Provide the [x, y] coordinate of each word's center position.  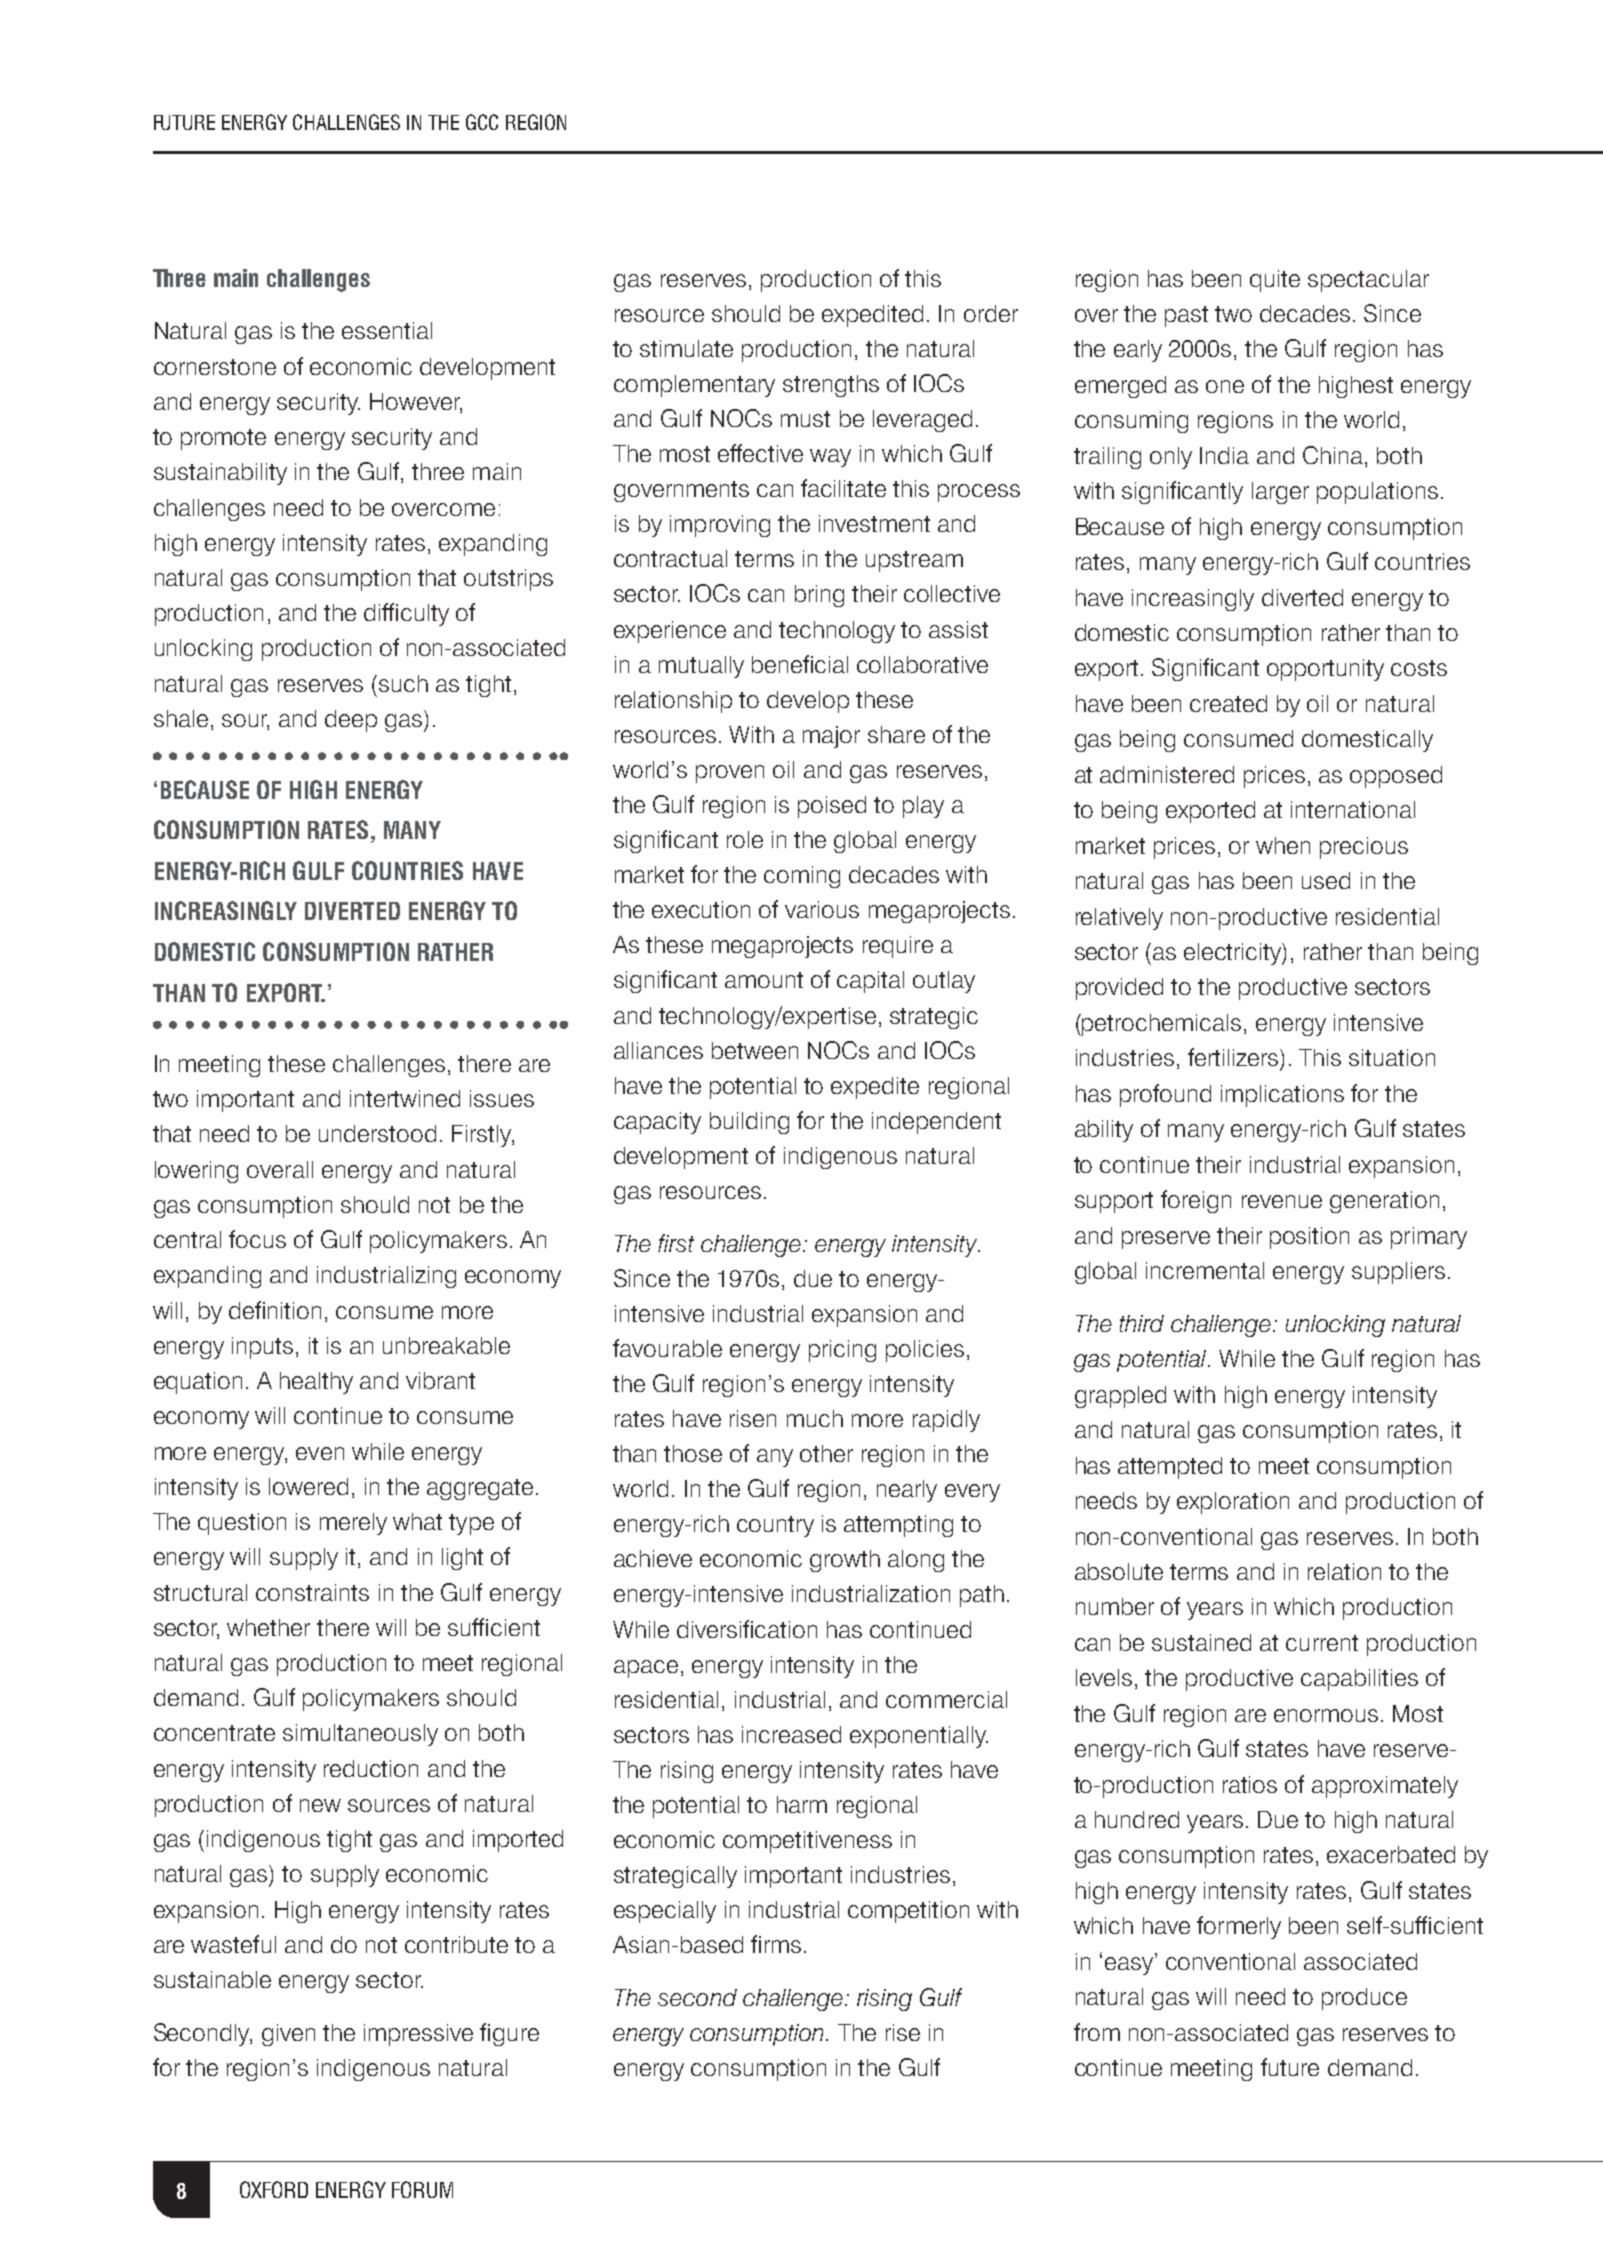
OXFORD [274, 2189]
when [1283, 845]
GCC [482, 122]
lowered [308, 1486]
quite [1275, 281]
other [826, 1453]
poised [832, 807]
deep [351, 721]
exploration [1233, 1503]
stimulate [686, 348]
